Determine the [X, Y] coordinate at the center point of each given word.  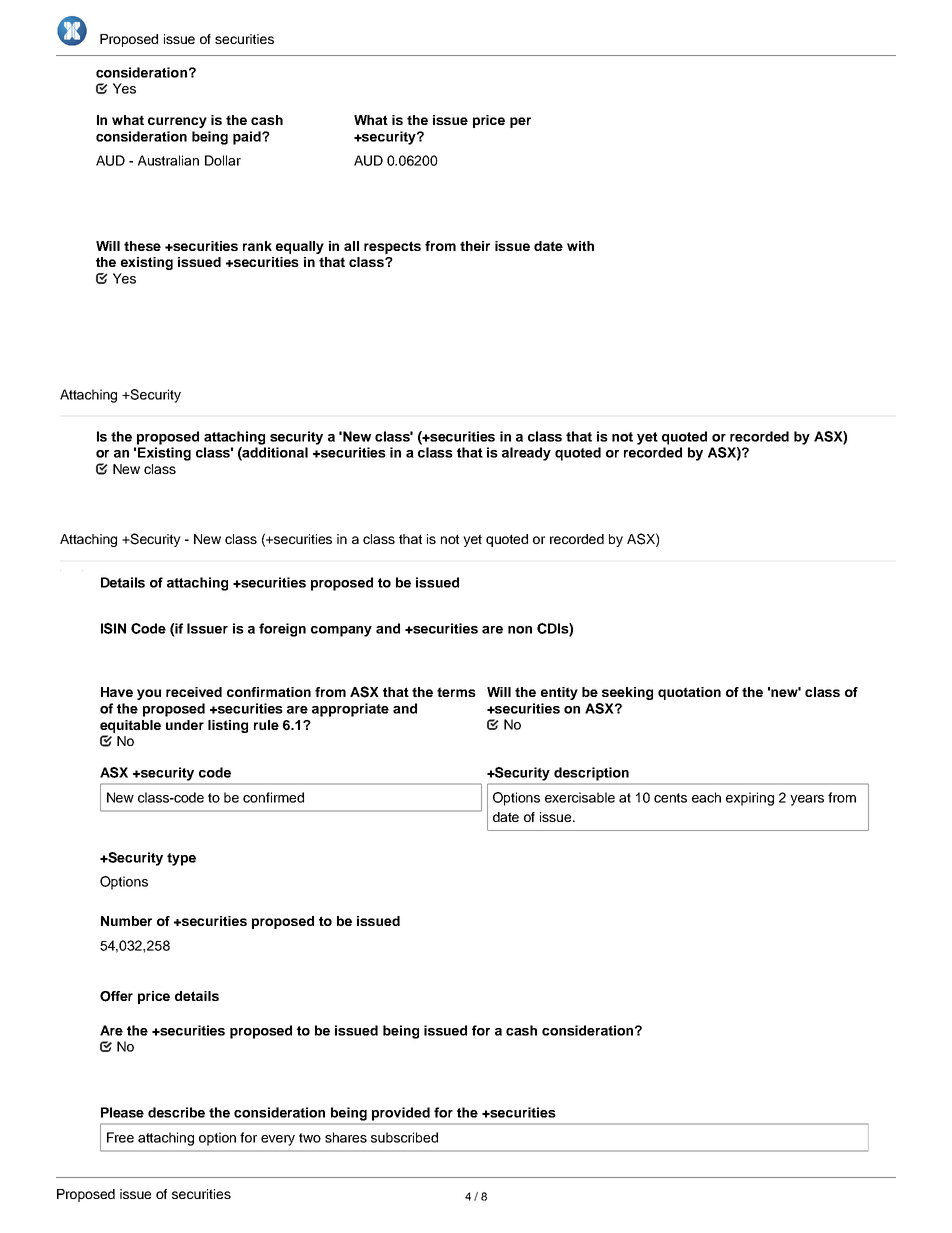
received [194, 692]
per [520, 122]
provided [401, 1114]
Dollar [223, 160]
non [520, 630]
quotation [689, 693]
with [580, 246]
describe [176, 1112]
